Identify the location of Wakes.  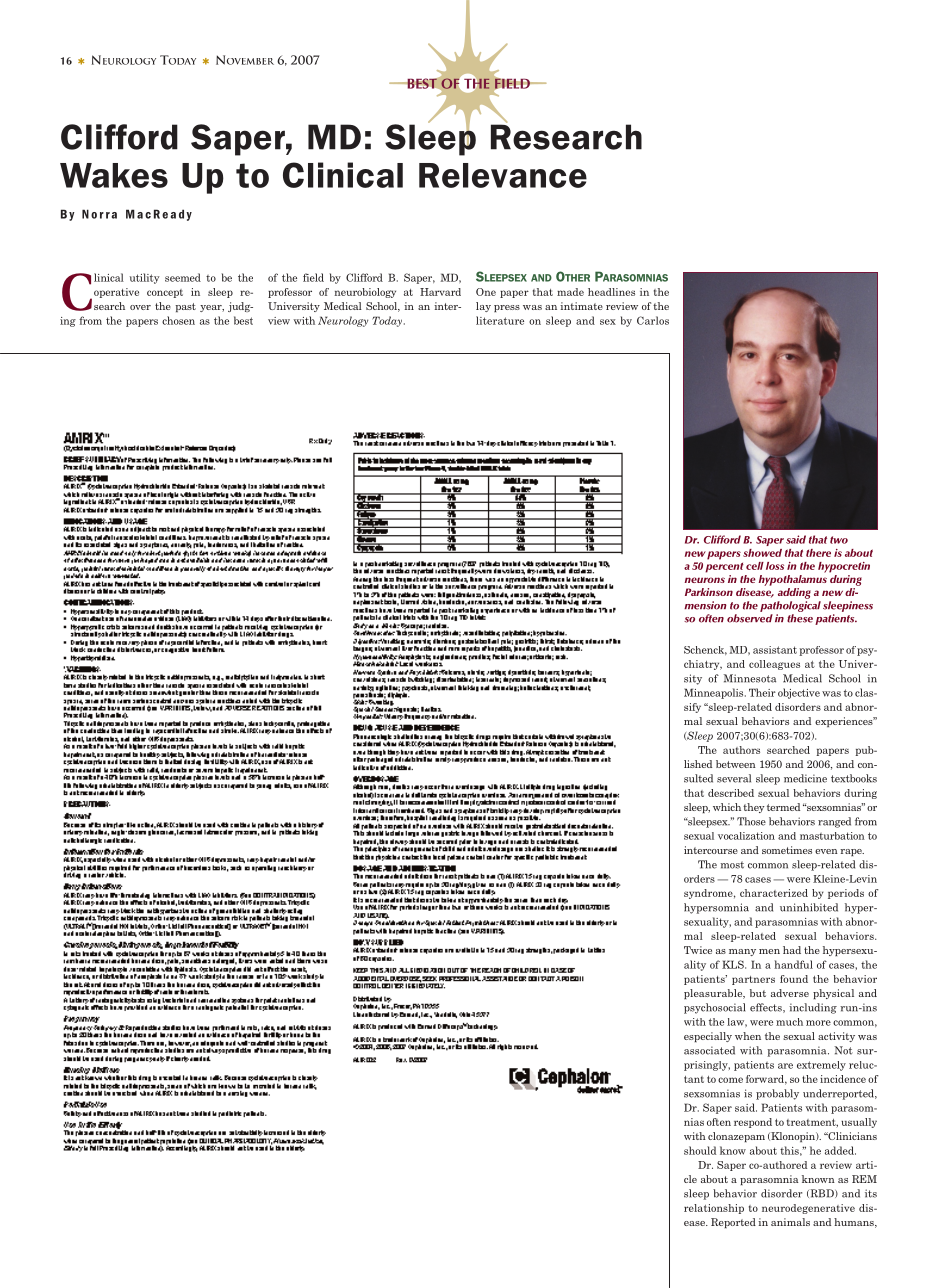
(114, 175).
